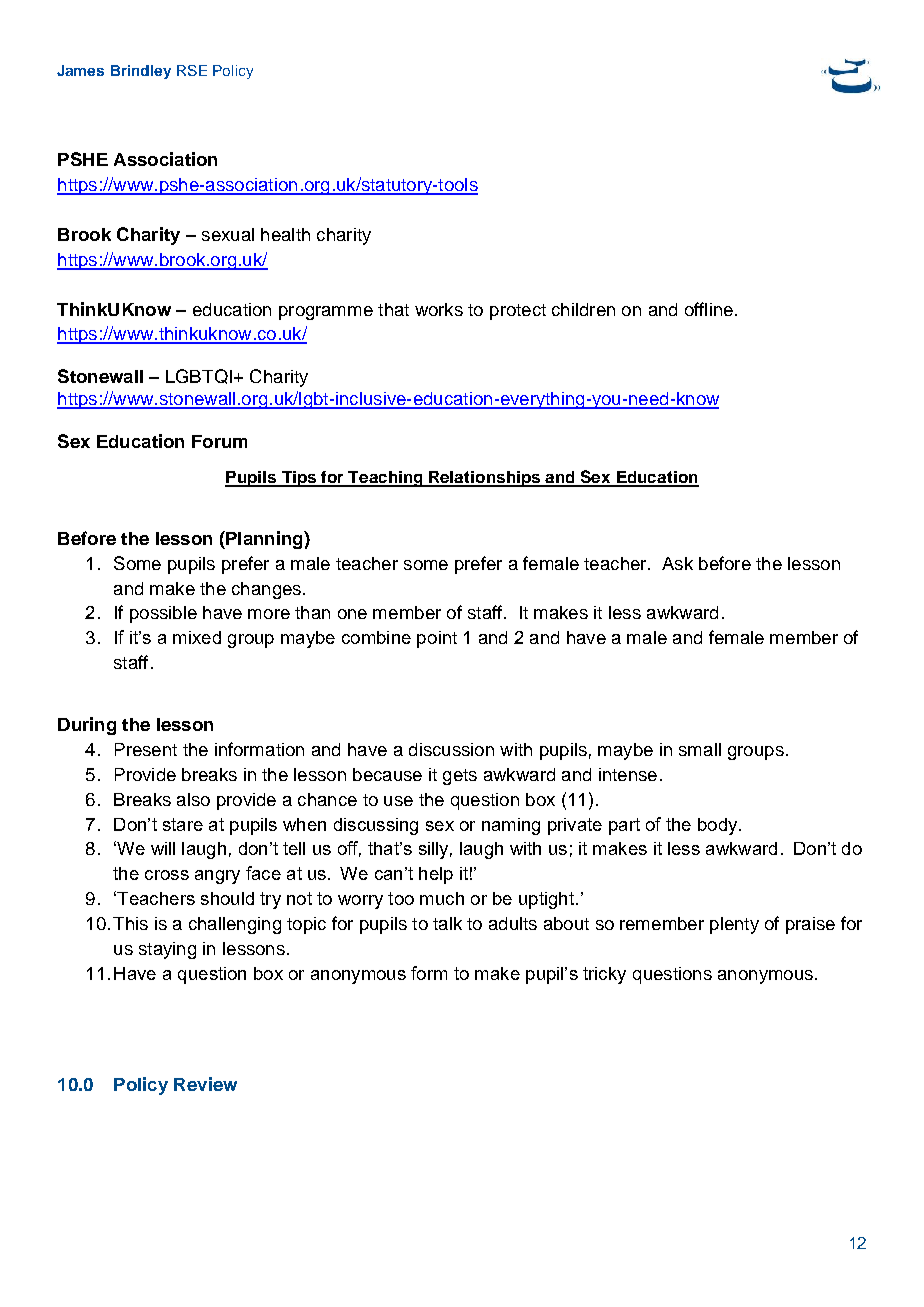  I want to click on tricky, so click(604, 975).
